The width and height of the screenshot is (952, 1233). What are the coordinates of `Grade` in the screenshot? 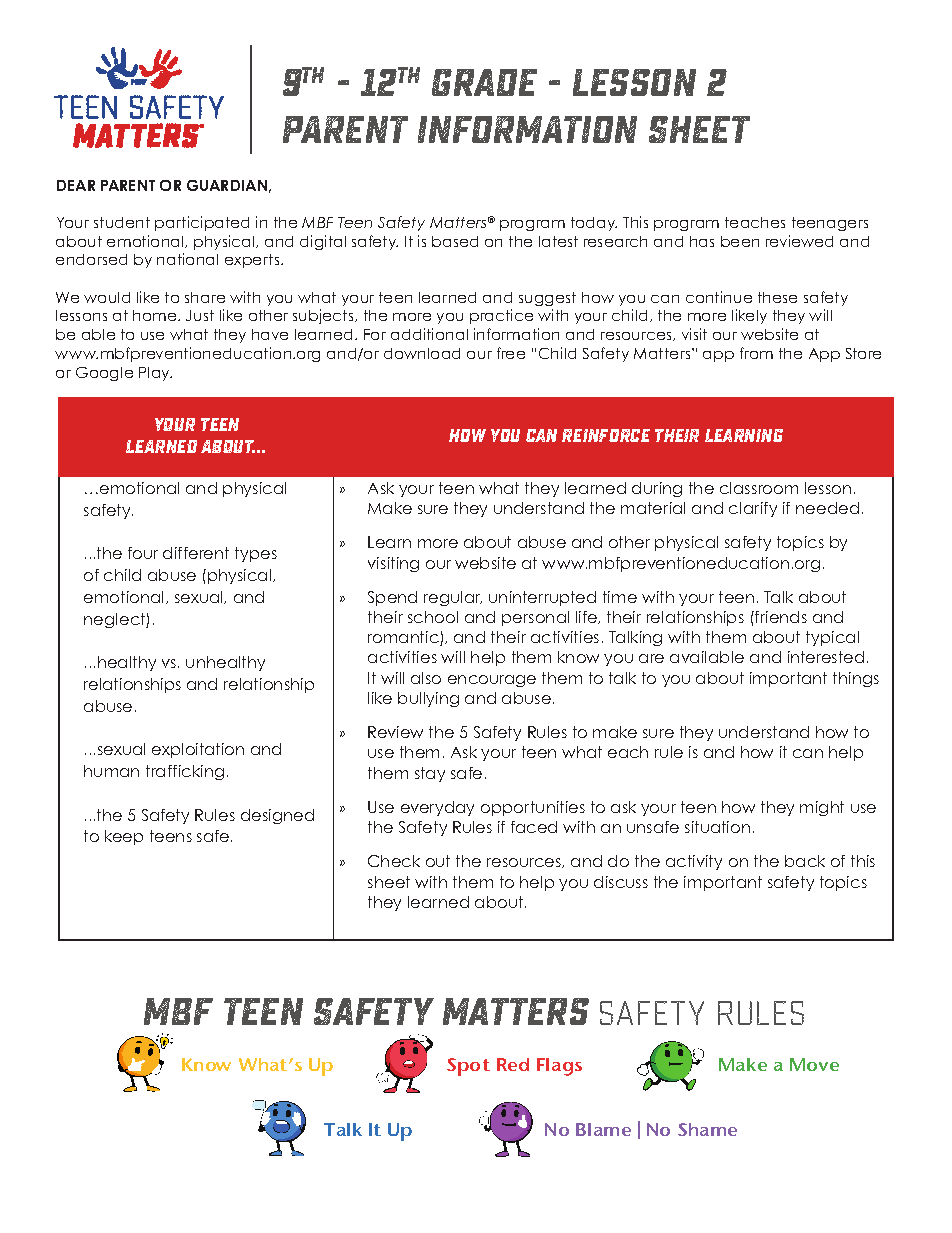 It's located at (484, 82).
